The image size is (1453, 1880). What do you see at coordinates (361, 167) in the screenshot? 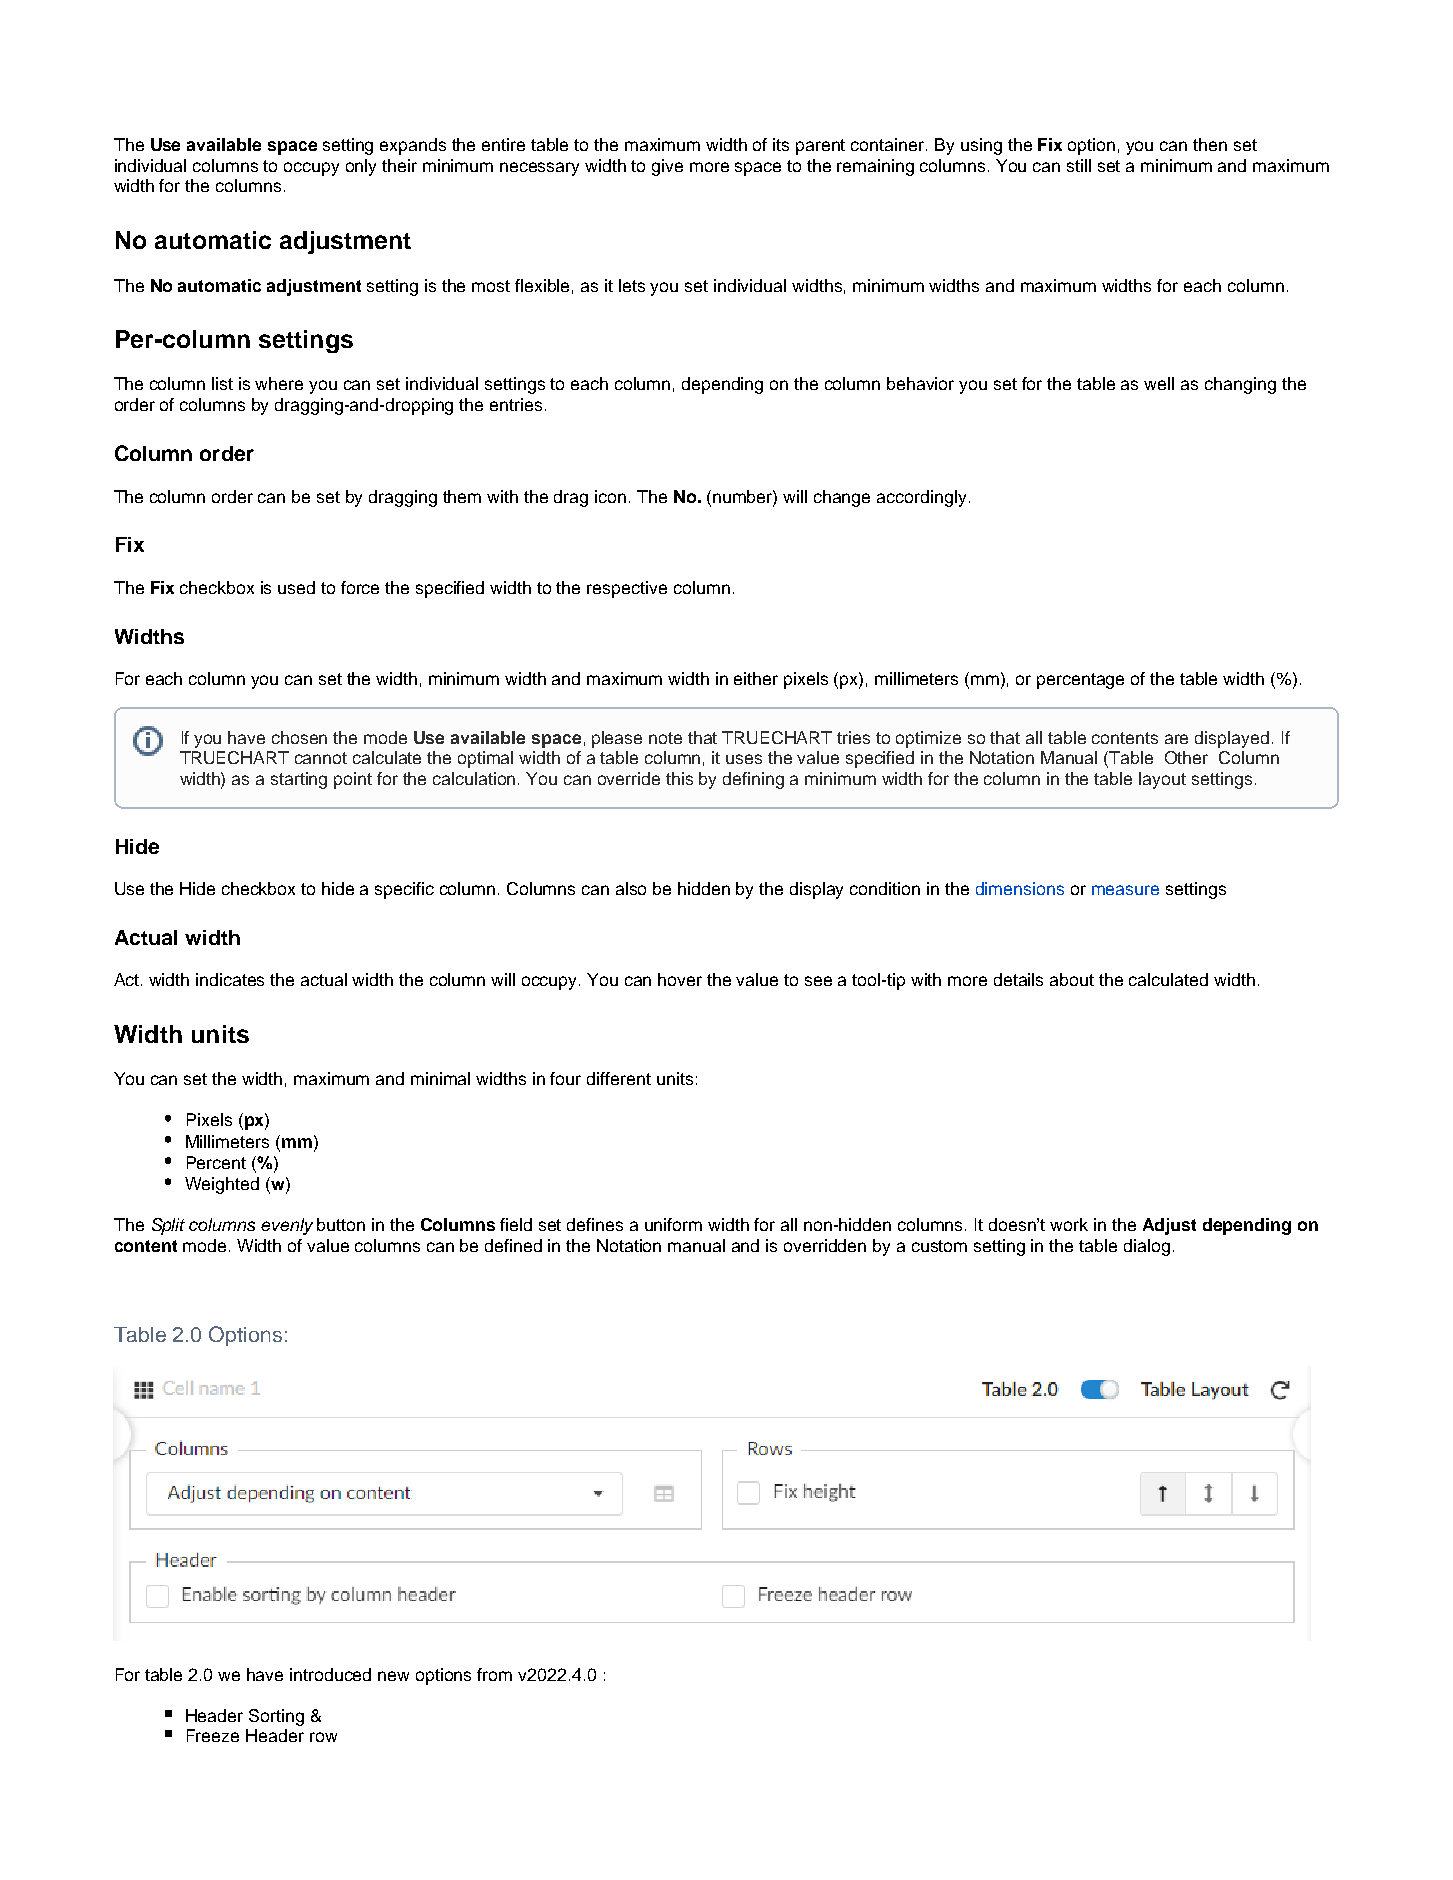
I see `only` at bounding box center [361, 167].
